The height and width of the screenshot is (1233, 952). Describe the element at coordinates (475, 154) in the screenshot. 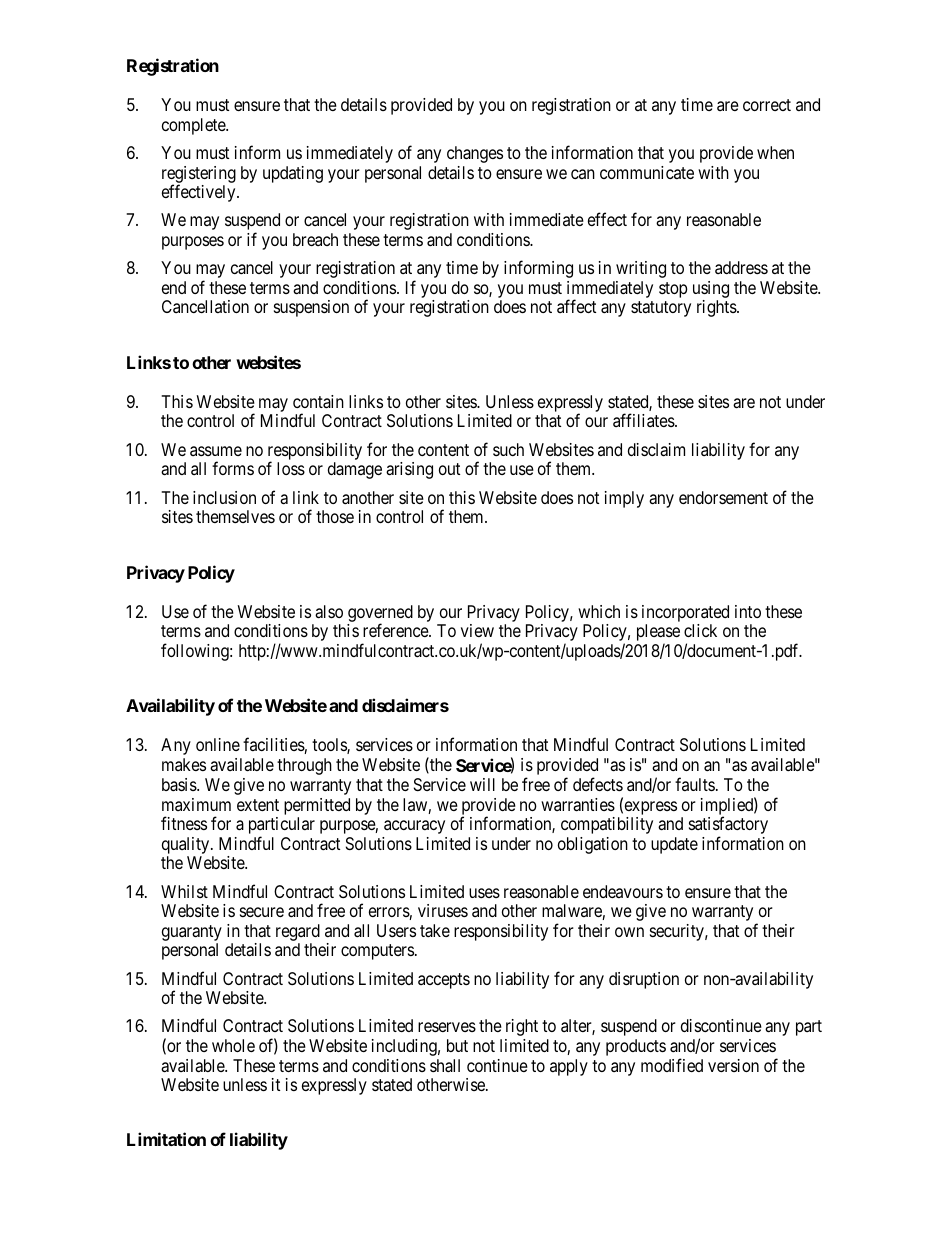

I see `changes` at that location.
